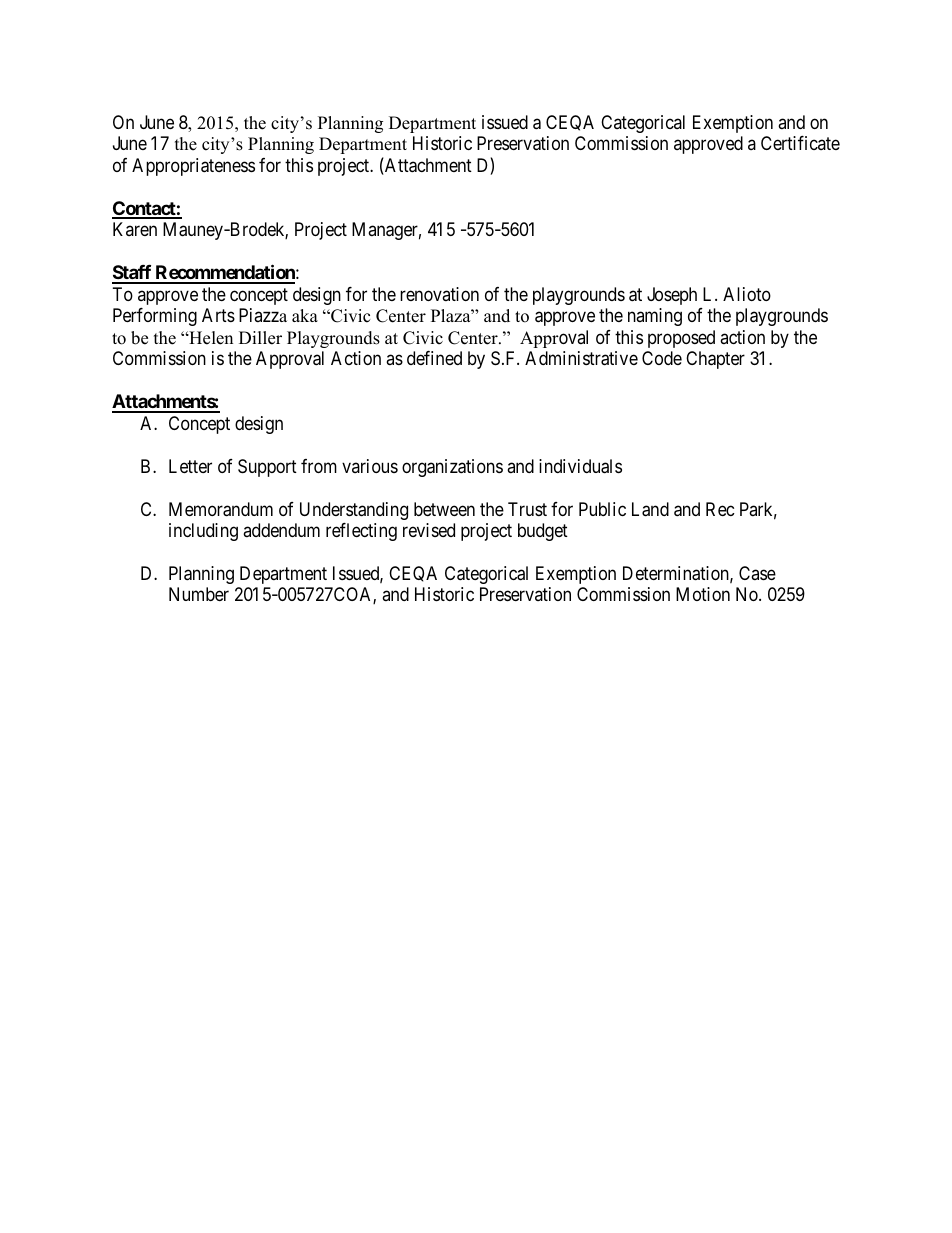 Image resolution: width=952 pixels, height=1233 pixels. What do you see at coordinates (672, 296) in the image?
I see `Joseph` at bounding box center [672, 296].
